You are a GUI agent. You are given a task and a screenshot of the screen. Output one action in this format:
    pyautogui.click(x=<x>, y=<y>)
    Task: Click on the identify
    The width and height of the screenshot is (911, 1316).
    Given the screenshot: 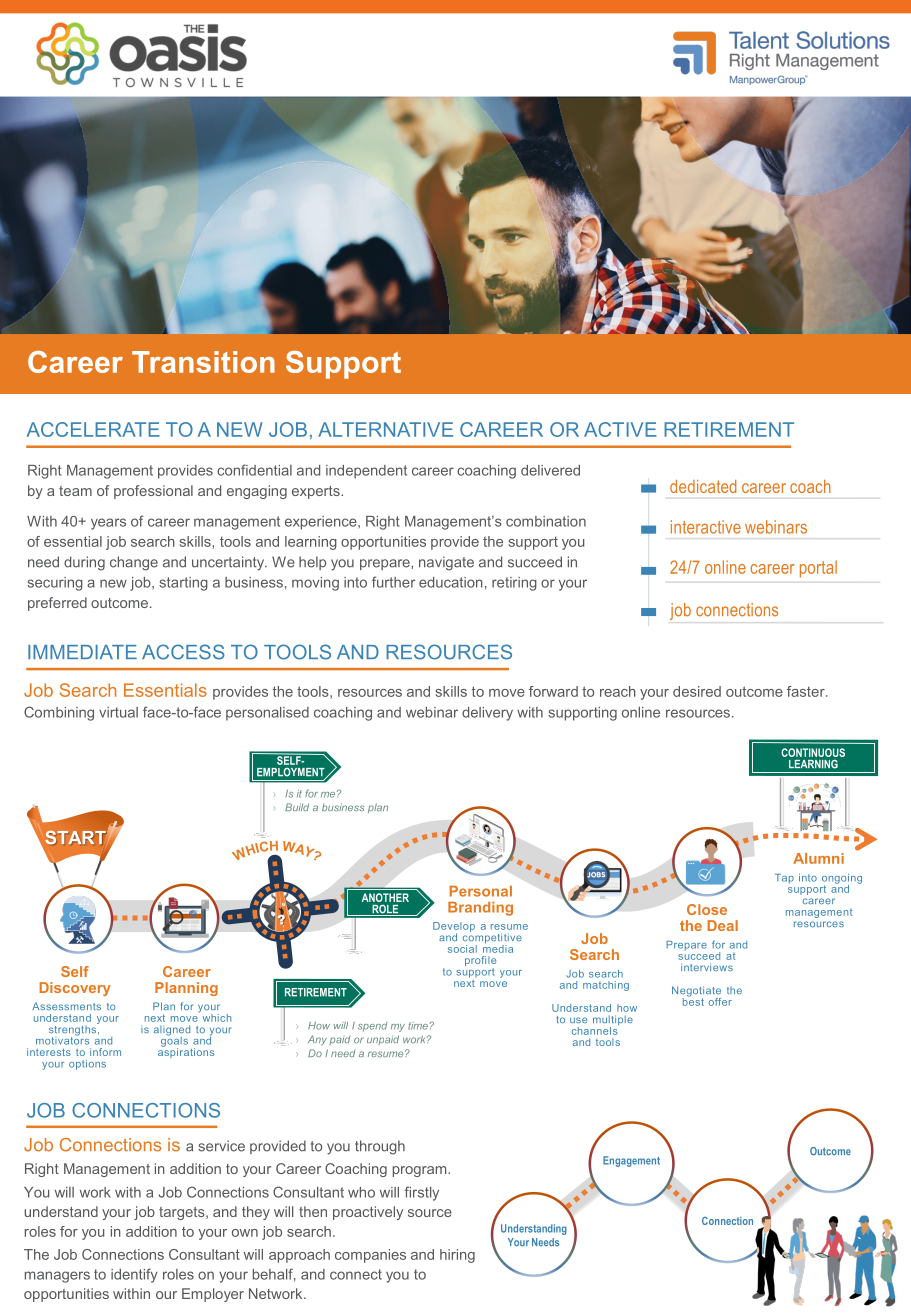 What is the action you would take?
    pyautogui.click(x=134, y=1275)
